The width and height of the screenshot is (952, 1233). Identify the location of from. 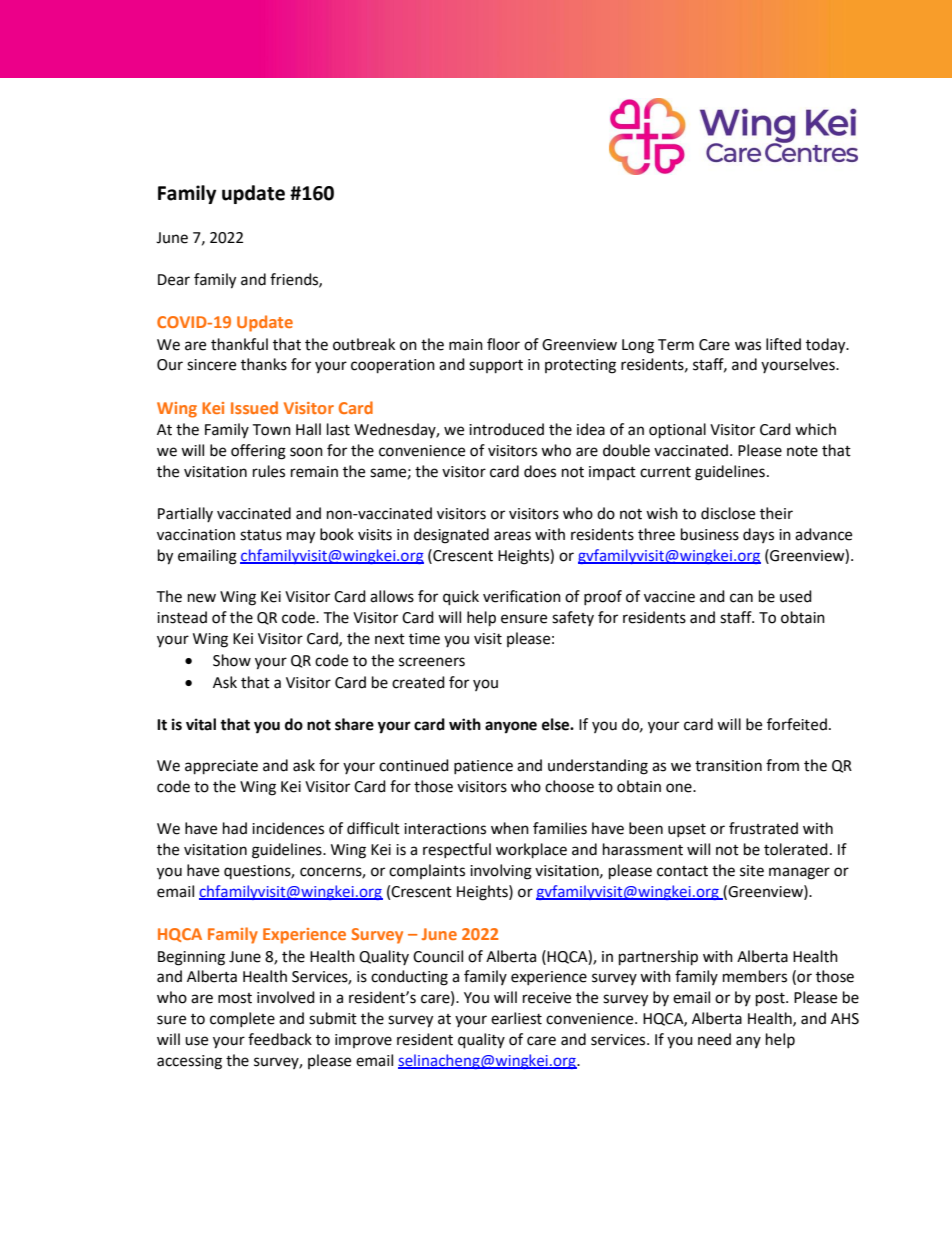
(782, 765).
